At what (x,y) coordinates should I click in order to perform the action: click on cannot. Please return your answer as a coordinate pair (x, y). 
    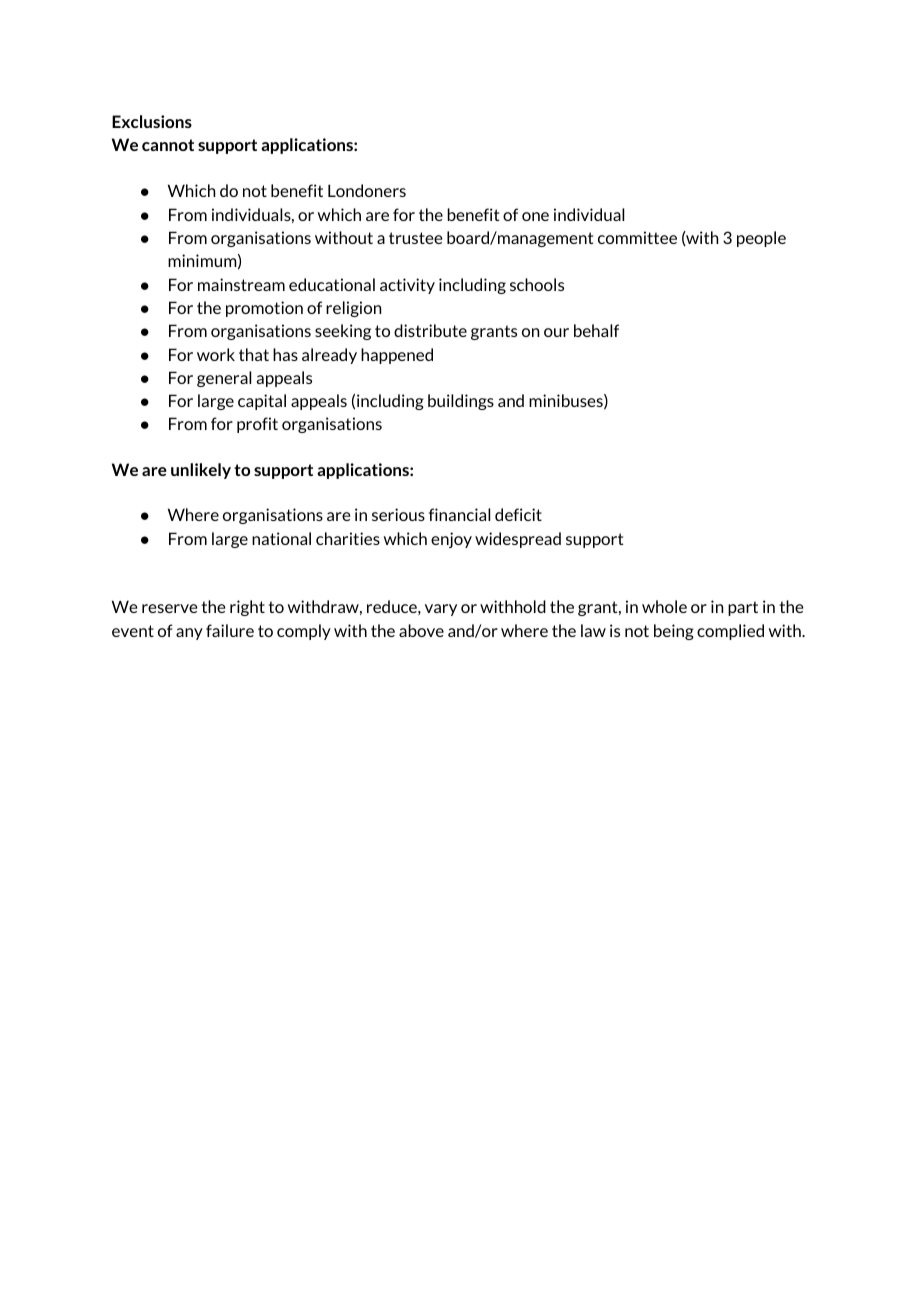
    Looking at the image, I should click on (168, 145).
